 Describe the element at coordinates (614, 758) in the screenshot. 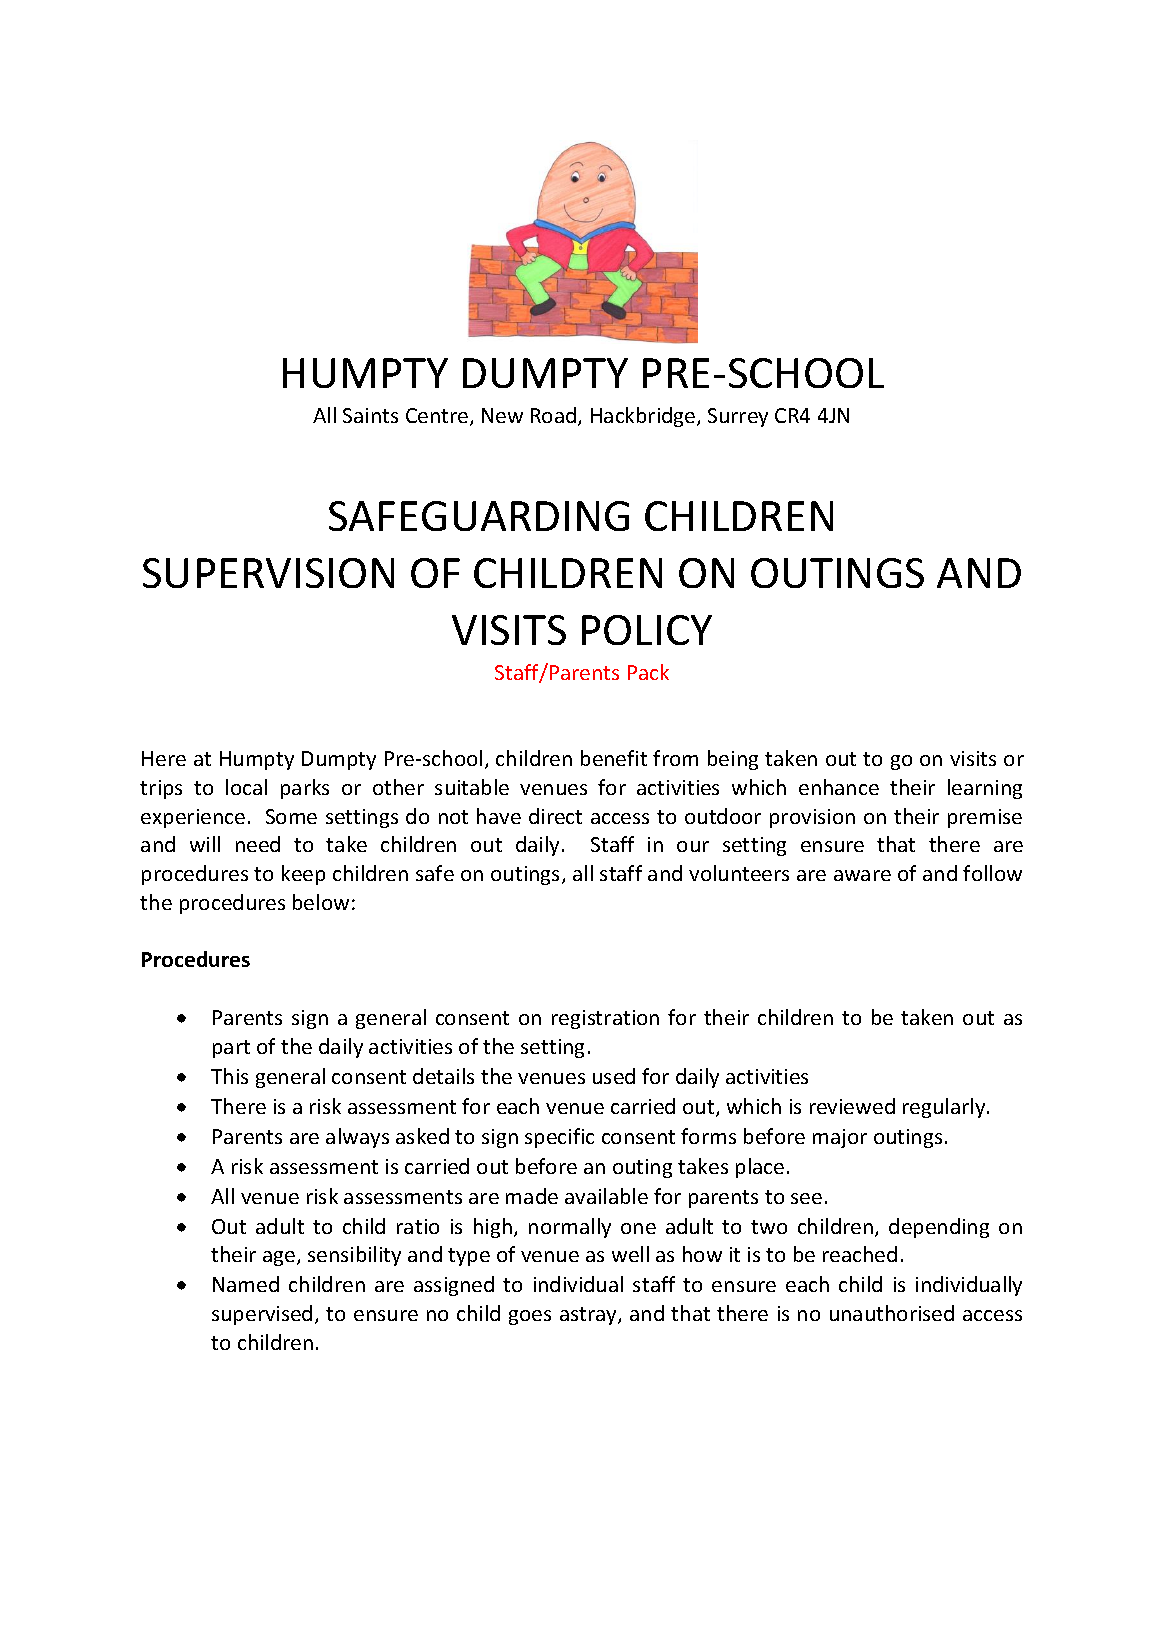

I see `benefit` at that location.
